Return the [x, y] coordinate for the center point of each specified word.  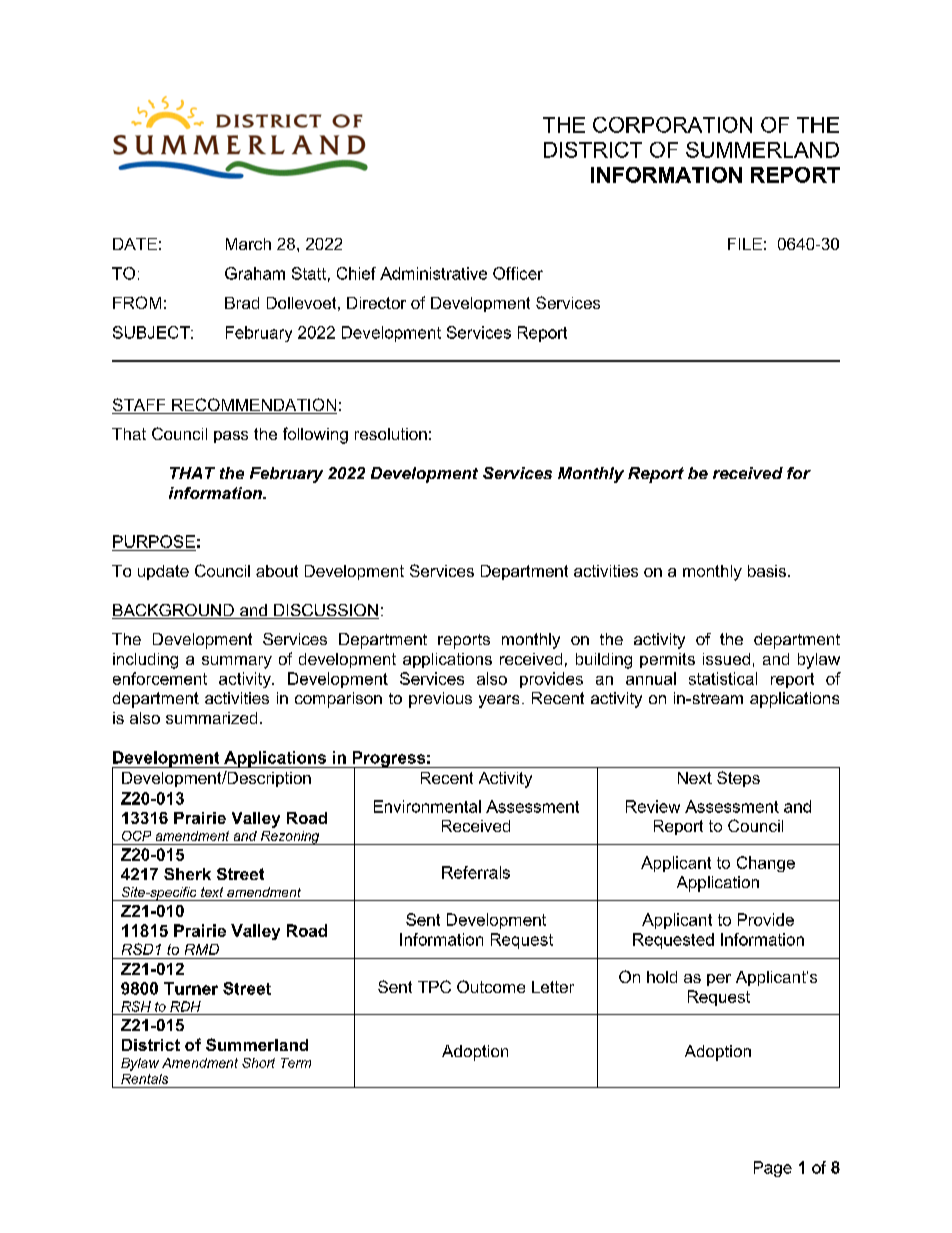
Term [296, 1063]
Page [773, 1169]
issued [726, 659]
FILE [745, 244]
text [212, 892]
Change [766, 864]
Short [258, 1063]
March [248, 244]
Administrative [433, 273]
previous [440, 700]
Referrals [476, 872]
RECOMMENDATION [253, 406]
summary [237, 662]
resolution [391, 434]
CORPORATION [672, 125]
